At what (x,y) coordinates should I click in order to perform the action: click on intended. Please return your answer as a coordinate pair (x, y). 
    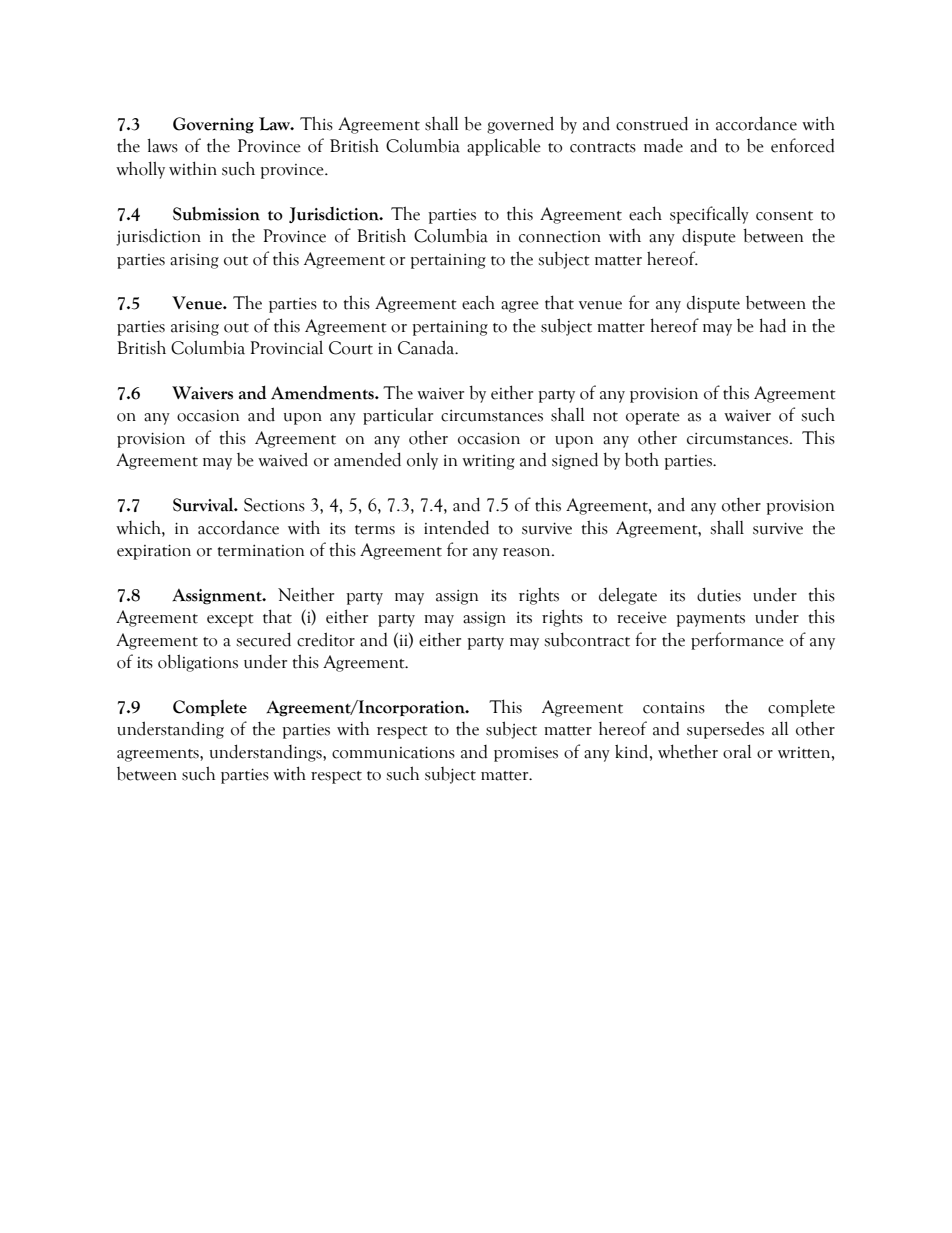
    Looking at the image, I should click on (456, 527).
